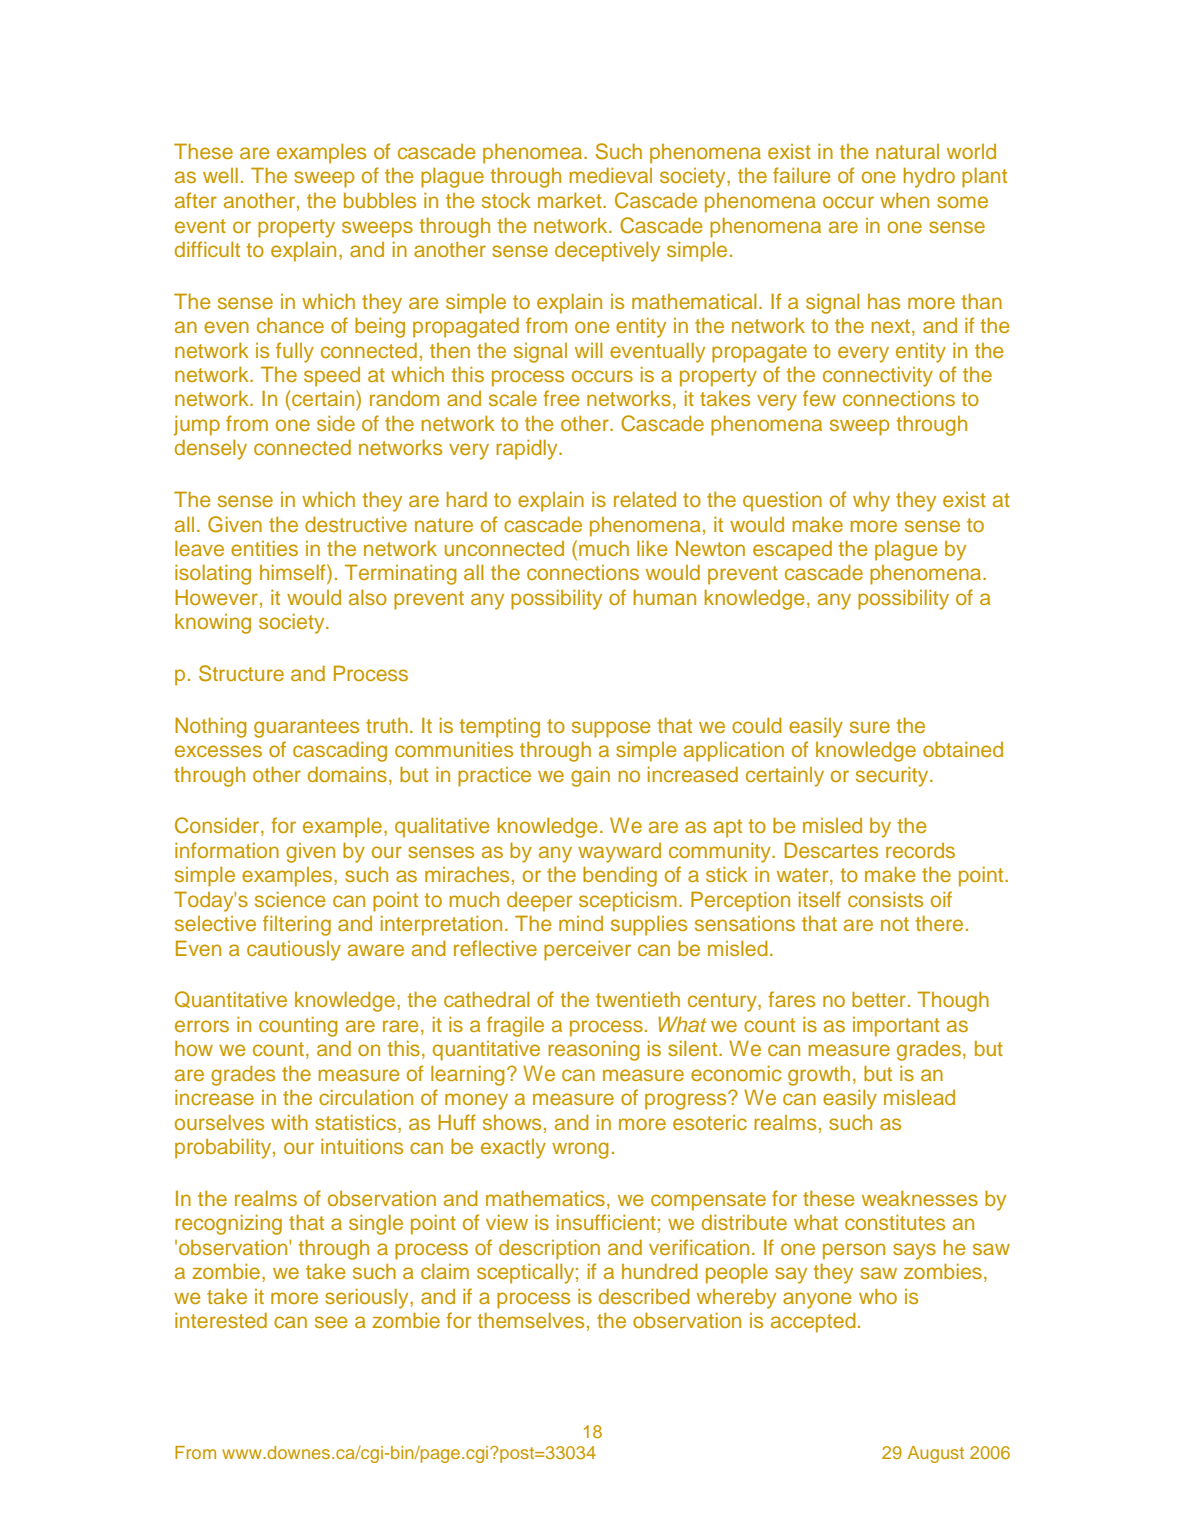  What do you see at coordinates (347, 774) in the image?
I see `domains` at bounding box center [347, 774].
